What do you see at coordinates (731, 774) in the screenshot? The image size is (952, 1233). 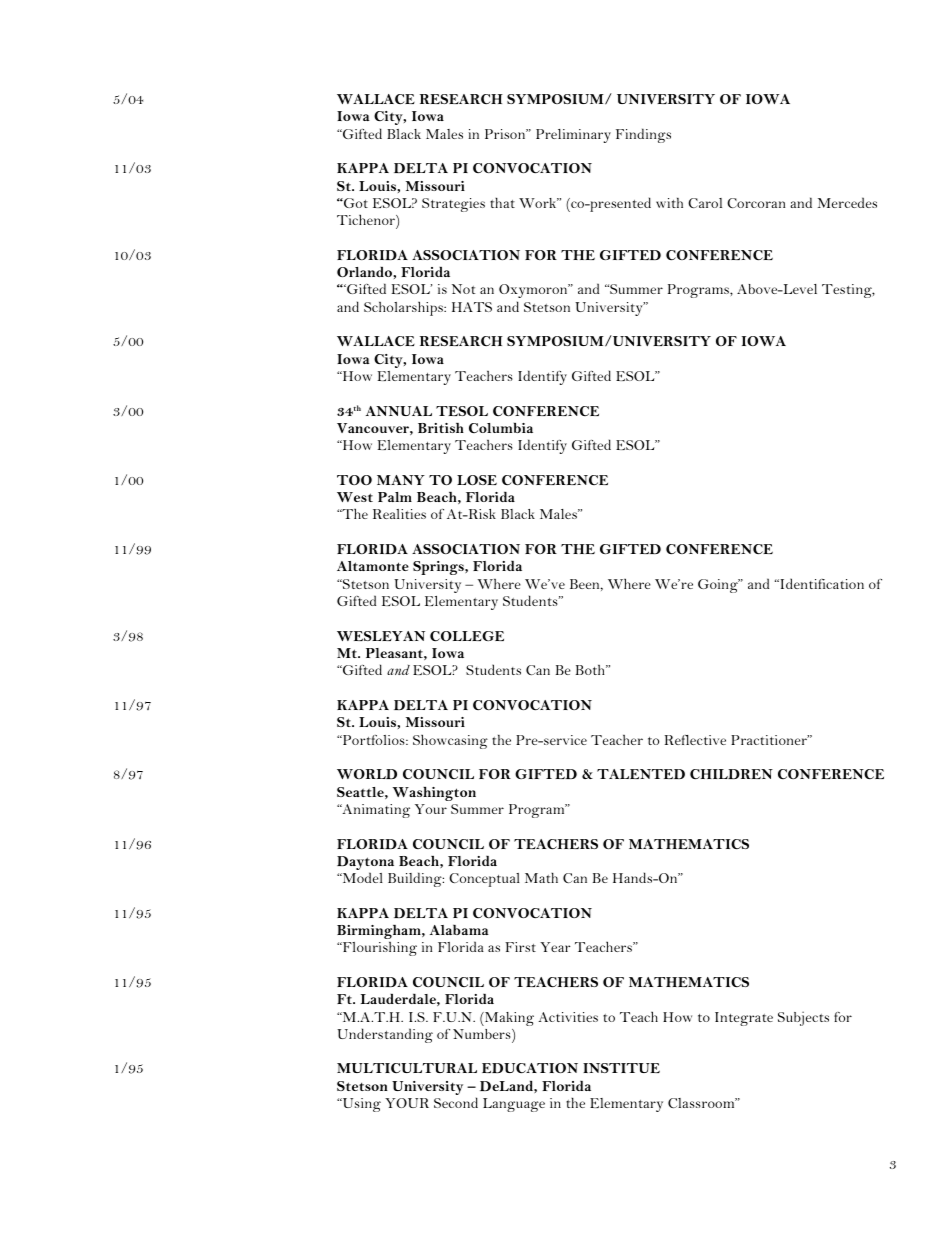 I see `CHILDREN` at bounding box center [731, 774].
